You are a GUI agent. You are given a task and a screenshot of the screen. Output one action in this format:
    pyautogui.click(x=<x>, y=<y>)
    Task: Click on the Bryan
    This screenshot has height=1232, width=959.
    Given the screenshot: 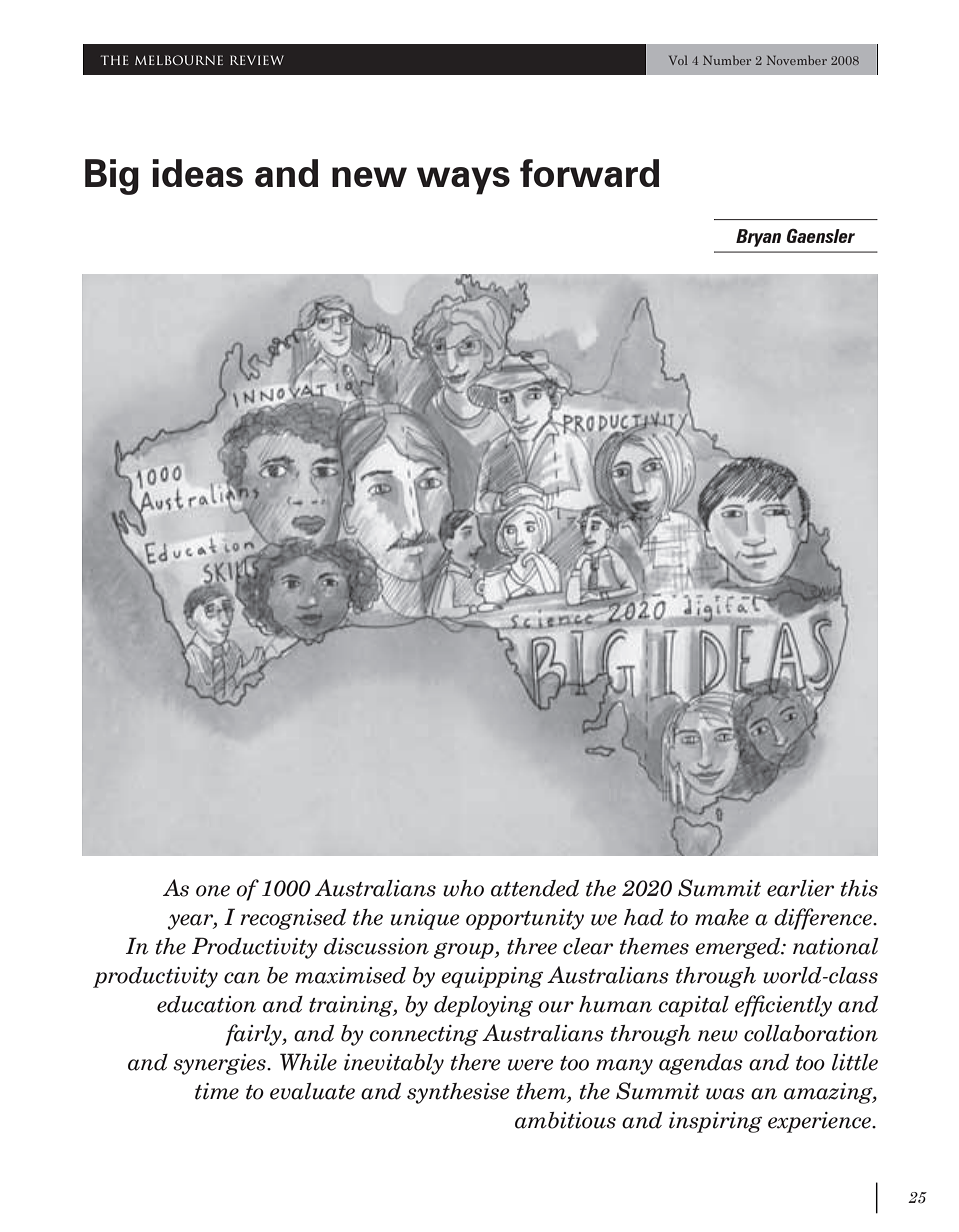 What is the action you would take?
    pyautogui.click(x=758, y=238)
